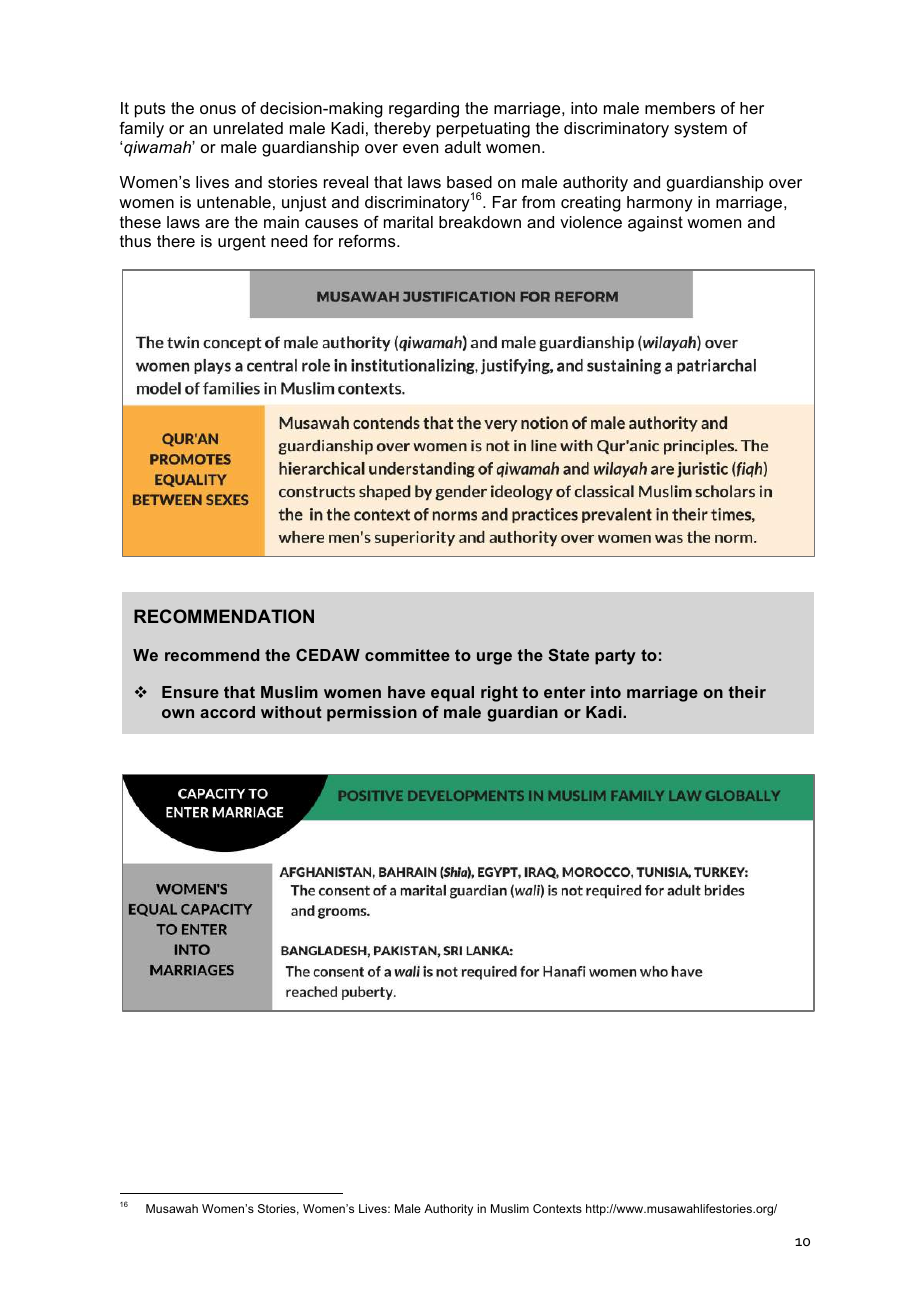 Image resolution: width=924 pixels, height=1308 pixels. Describe the element at coordinates (615, 657) in the image. I see `party` at that location.
